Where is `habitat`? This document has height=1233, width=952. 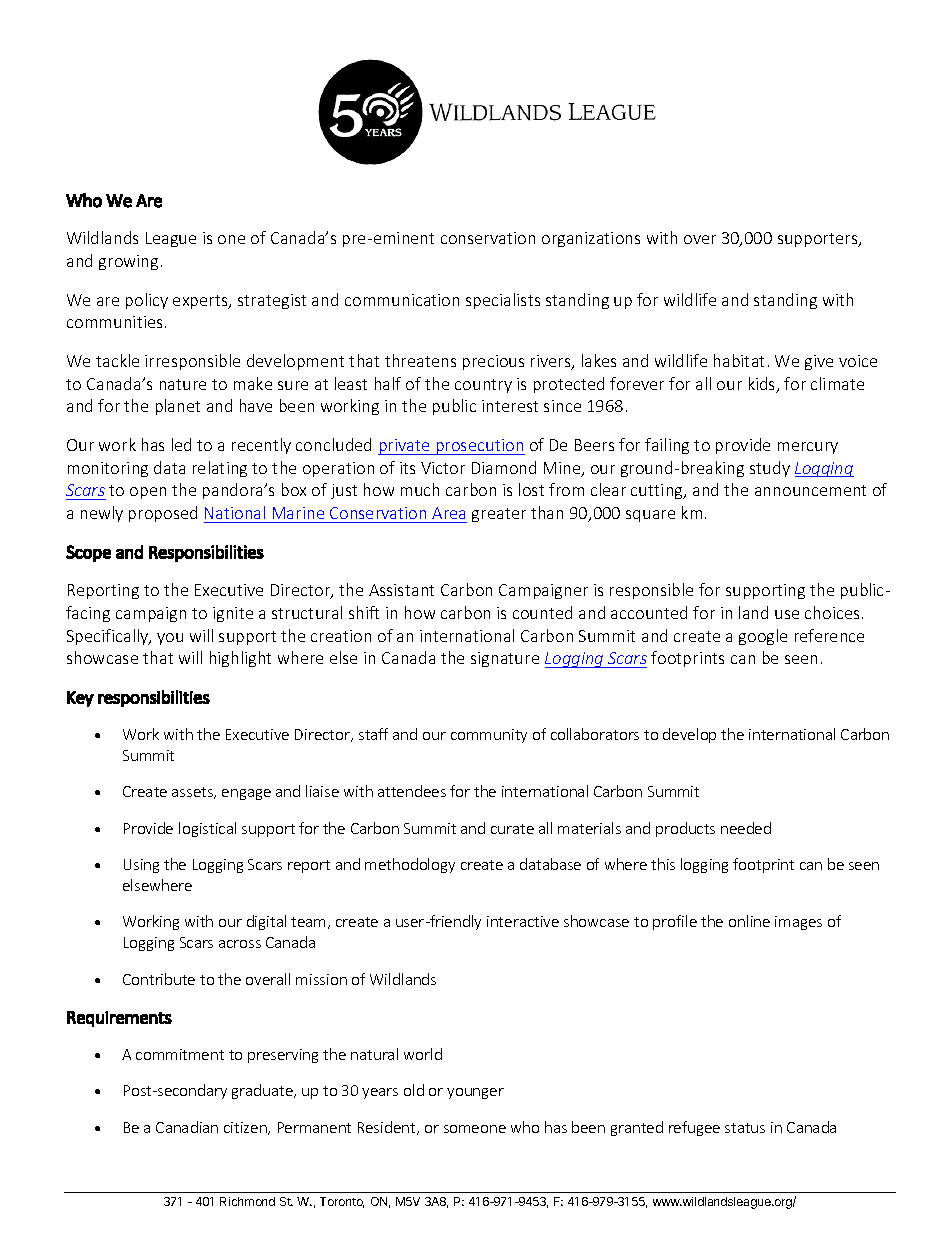 habitat is located at coordinates (739, 360).
